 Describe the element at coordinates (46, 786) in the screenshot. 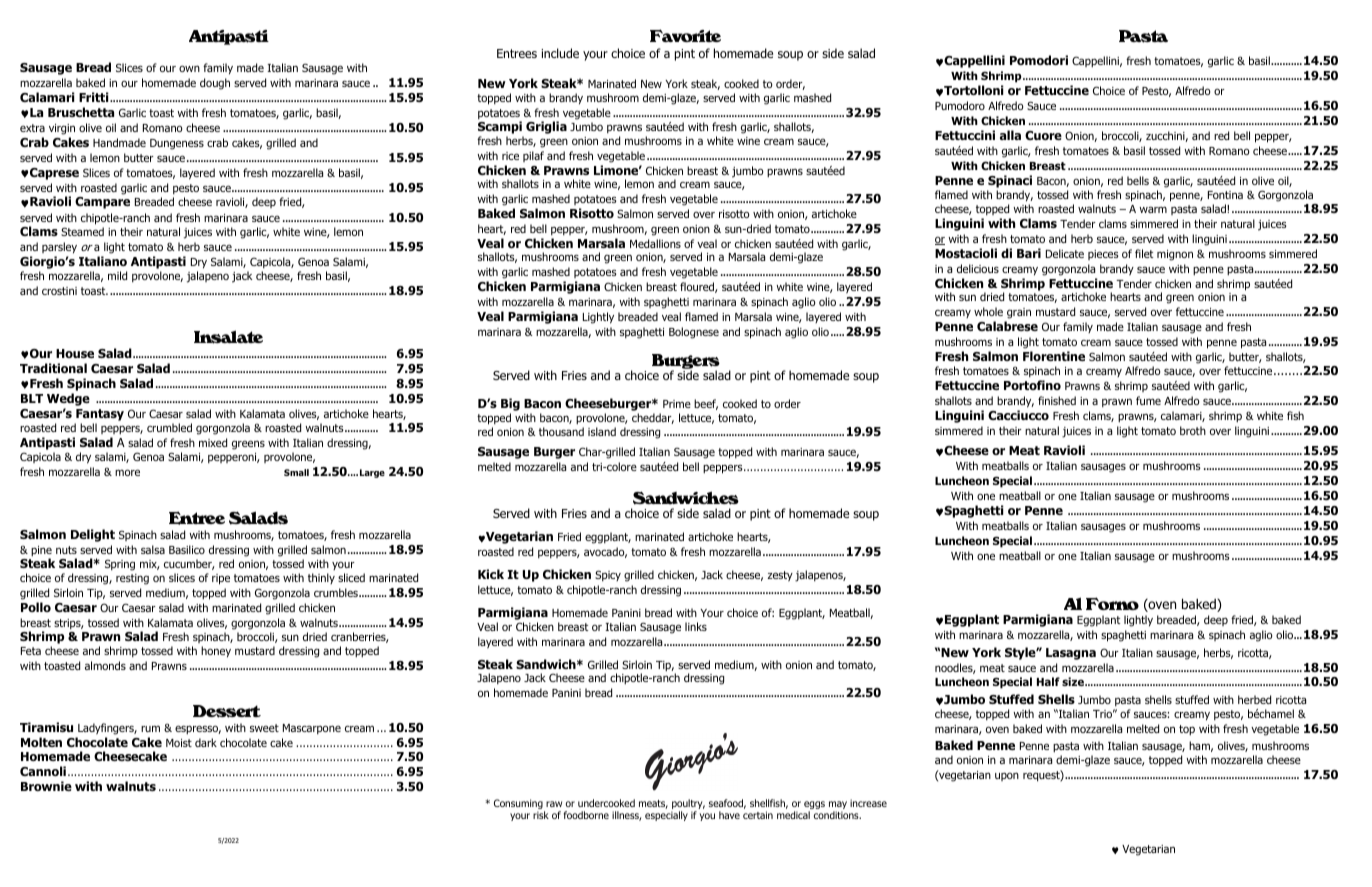

I see `Brownie` at that location.
